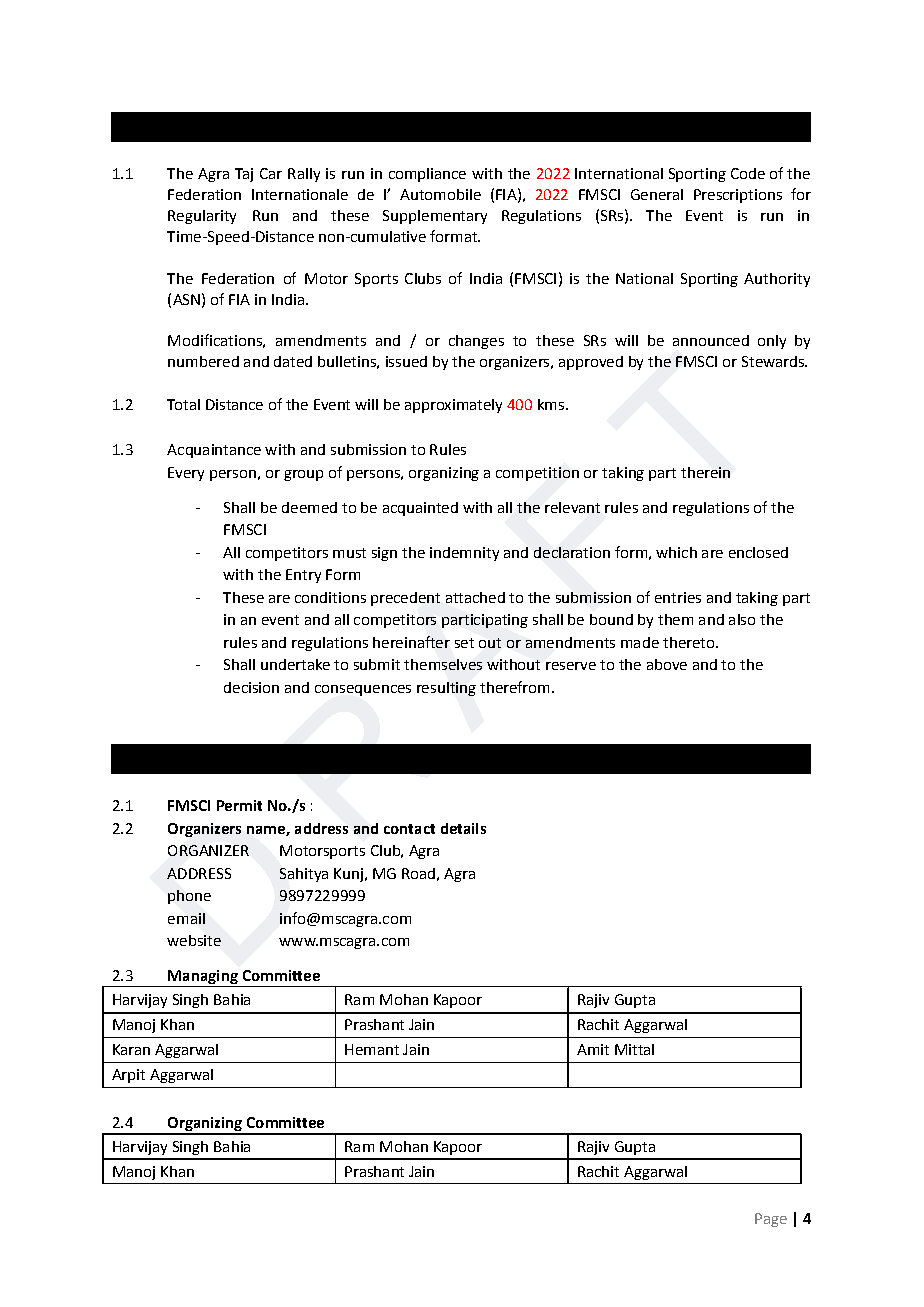  What do you see at coordinates (440, 194) in the document?
I see `Automobile` at bounding box center [440, 194].
